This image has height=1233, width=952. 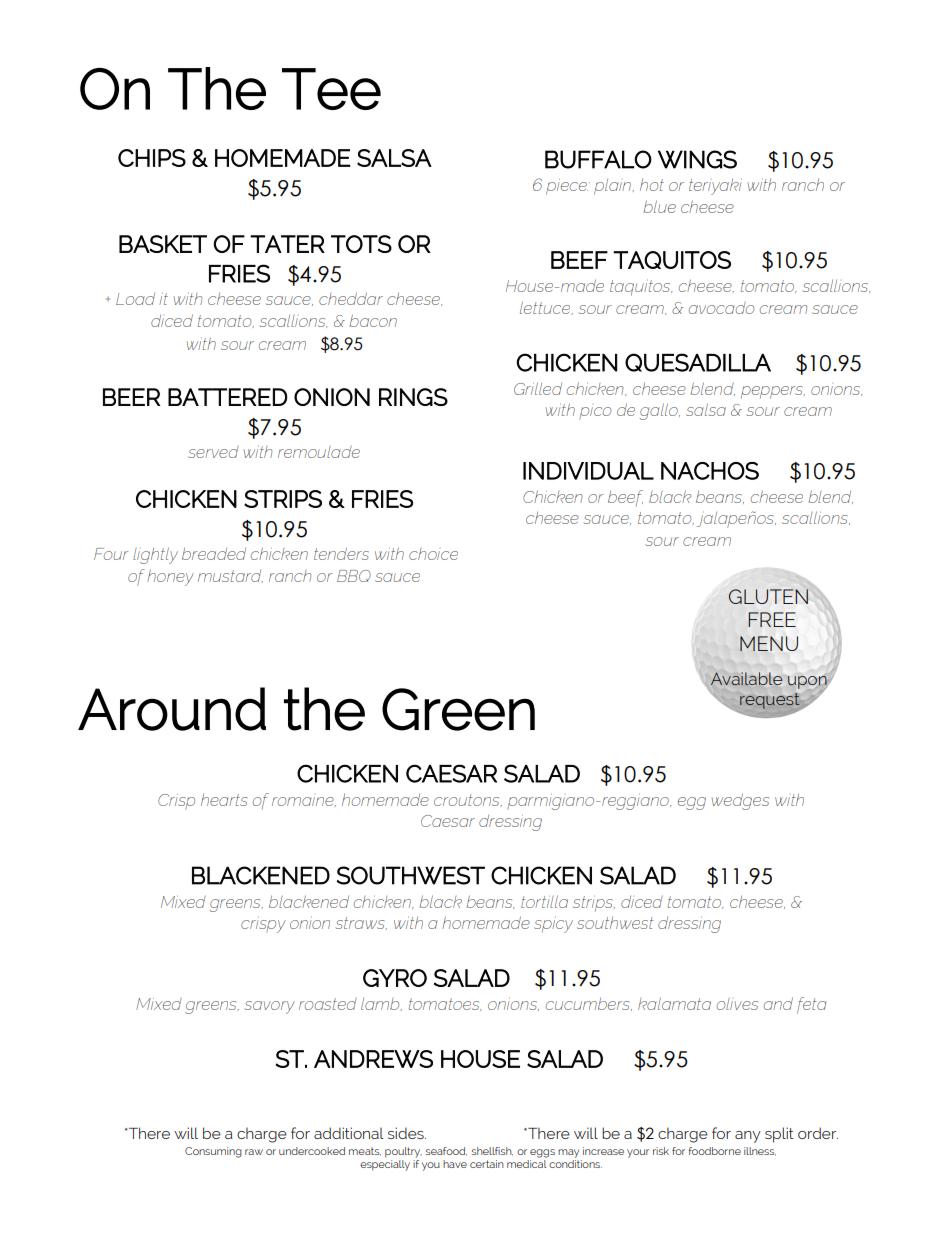 What do you see at coordinates (213, 1152) in the image?
I see `Consuming` at bounding box center [213, 1152].
